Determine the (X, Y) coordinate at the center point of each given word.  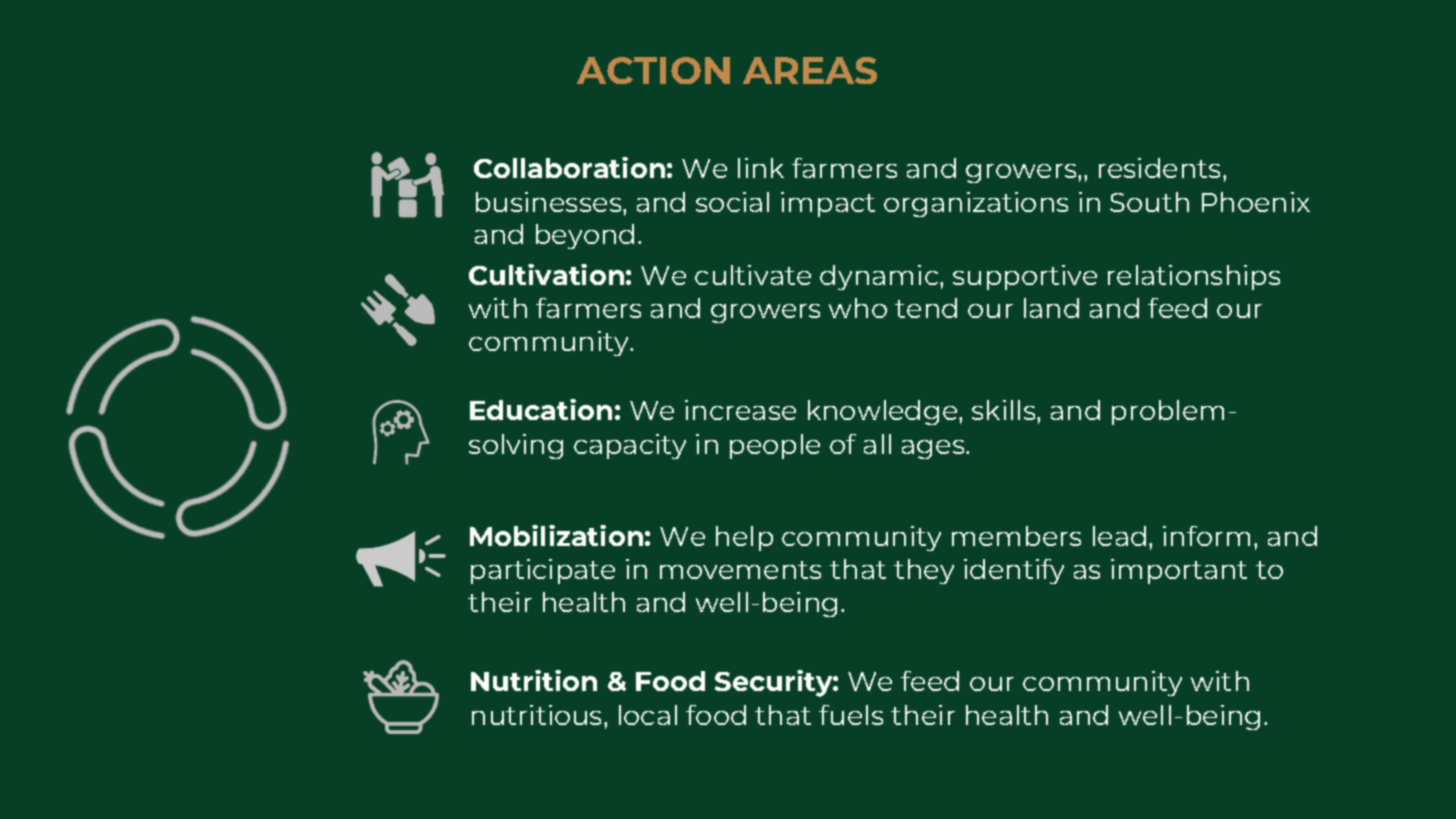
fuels (851, 715)
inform (1206, 536)
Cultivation (546, 274)
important (1179, 571)
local (648, 715)
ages (934, 449)
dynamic (880, 277)
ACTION (653, 70)
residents (1161, 168)
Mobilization (556, 535)
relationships (1194, 277)
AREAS (810, 70)
